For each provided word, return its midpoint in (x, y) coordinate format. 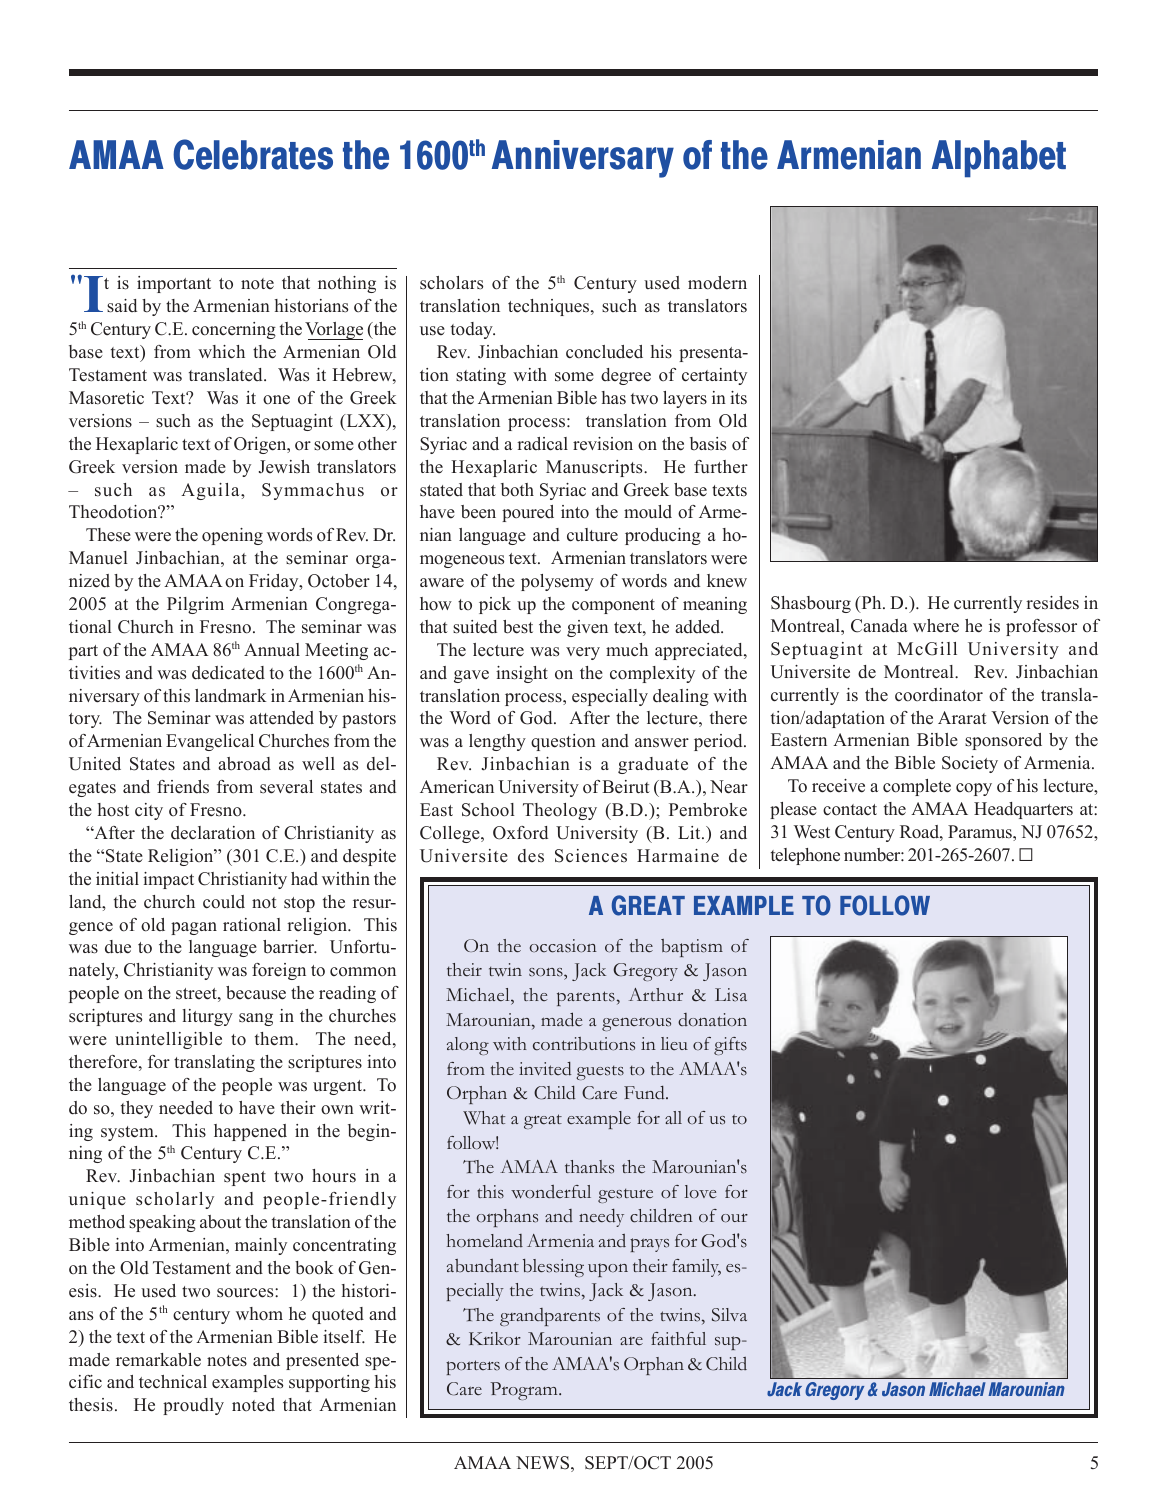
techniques (550, 307)
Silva (729, 1315)
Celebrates (253, 154)
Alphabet (999, 159)
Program (525, 1391)
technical (173, 1382)
